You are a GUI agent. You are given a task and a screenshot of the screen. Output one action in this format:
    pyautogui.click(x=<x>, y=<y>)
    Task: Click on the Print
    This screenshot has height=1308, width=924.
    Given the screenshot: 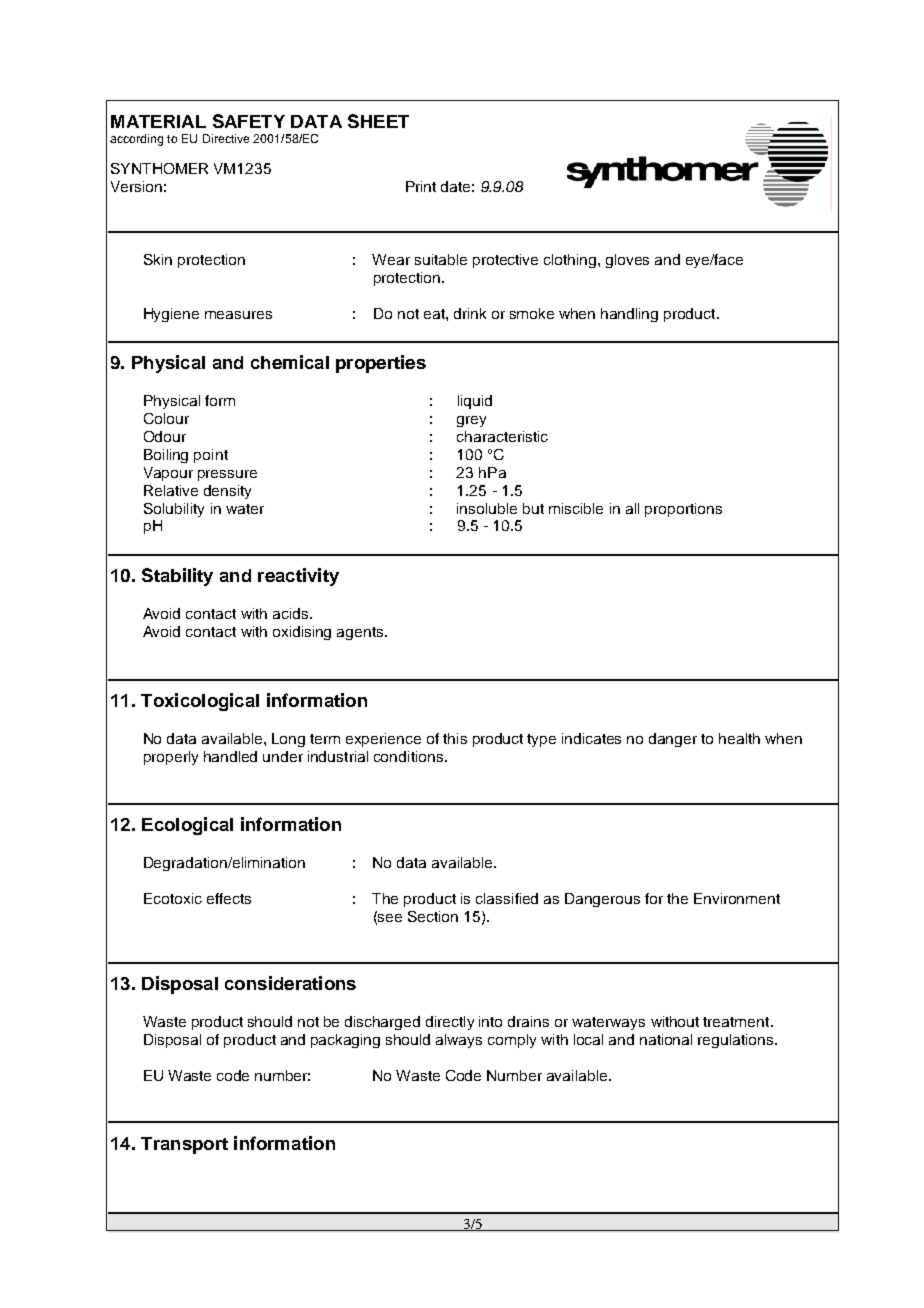 What is the action you would take?
    pyautogui.click(x=421, y=186)
